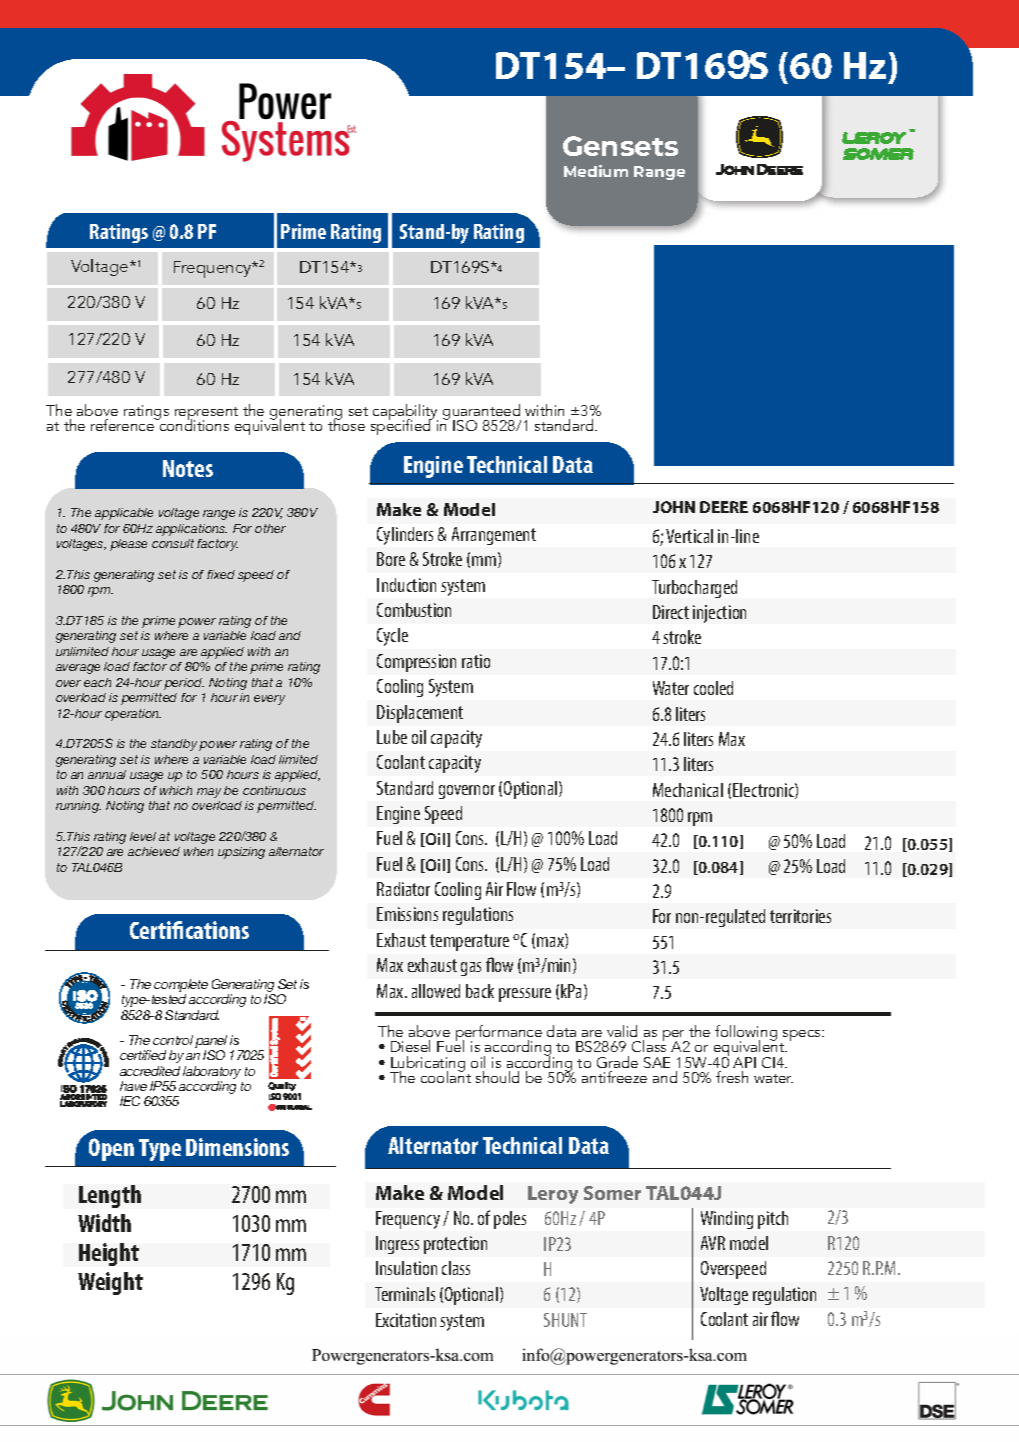  I want to click on period, so click(184, 684).
